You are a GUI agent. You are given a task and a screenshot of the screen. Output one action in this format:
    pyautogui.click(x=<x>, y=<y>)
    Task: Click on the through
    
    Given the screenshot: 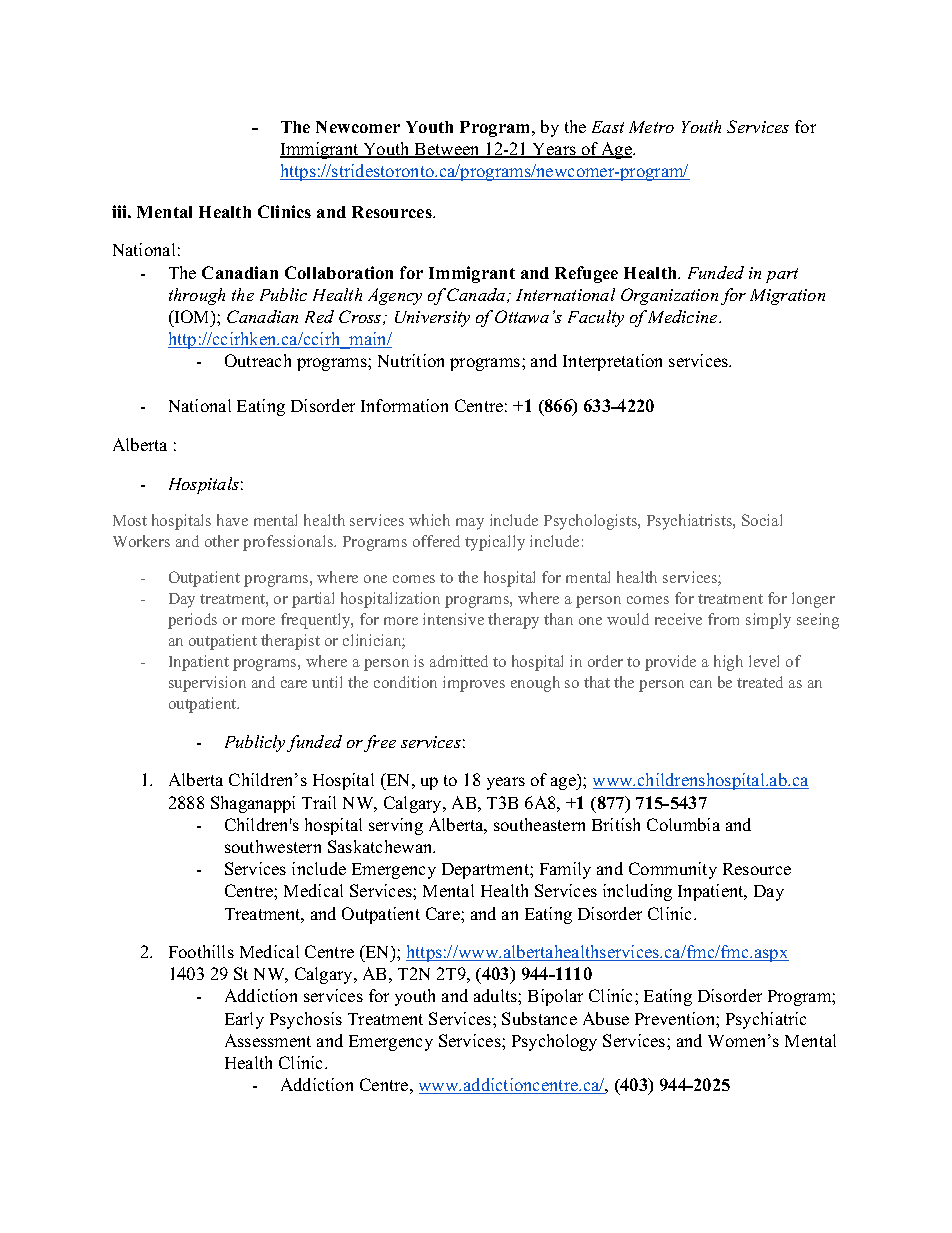 What is the action you would take?
    pyautogui.click(x=197, y=296)
